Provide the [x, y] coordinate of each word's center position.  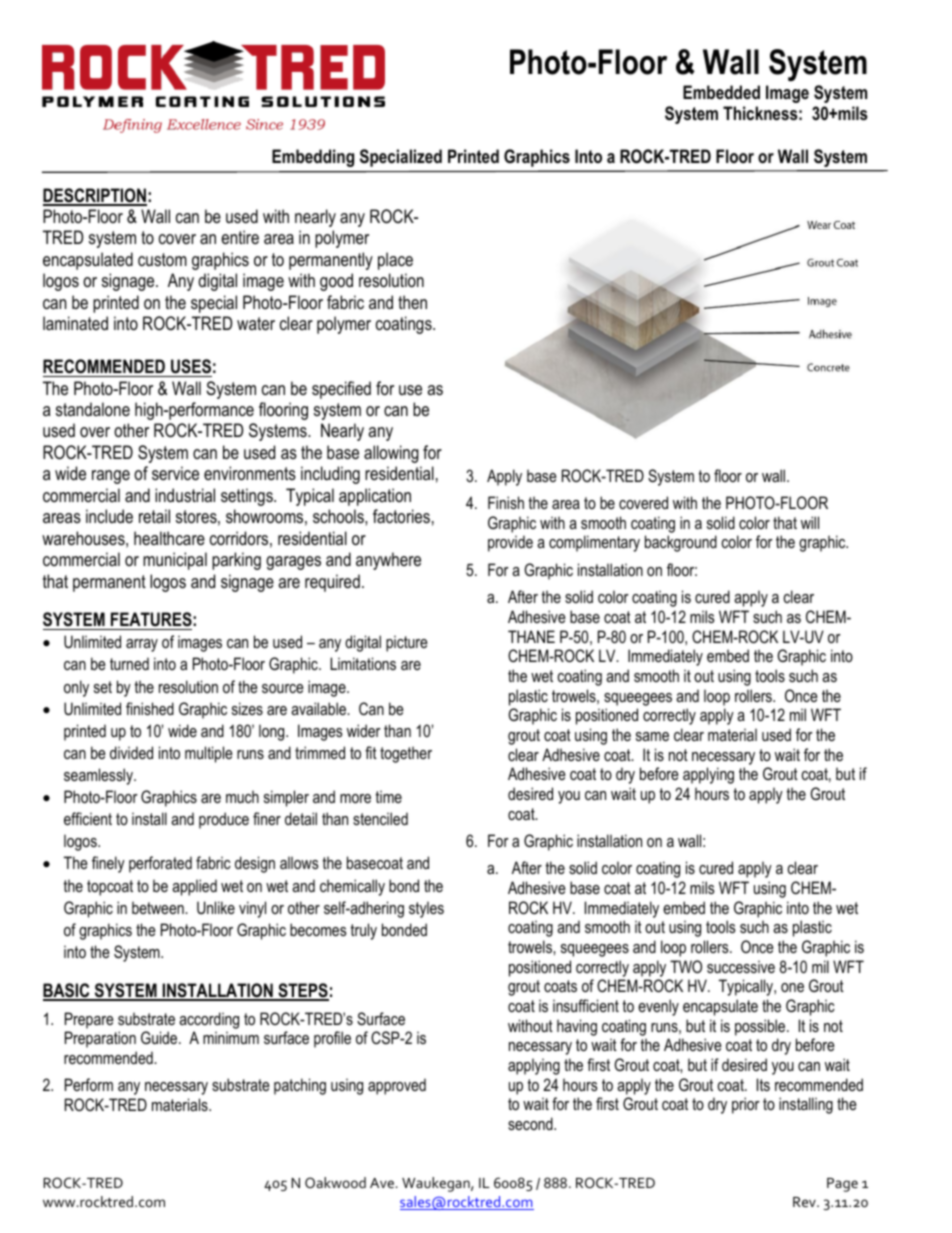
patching [300, 1086]
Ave [382, 1183]
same [652, 736]
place [395, 261]
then [412, 302]
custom [162, 259]
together [406, 754]
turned [129, 663]
